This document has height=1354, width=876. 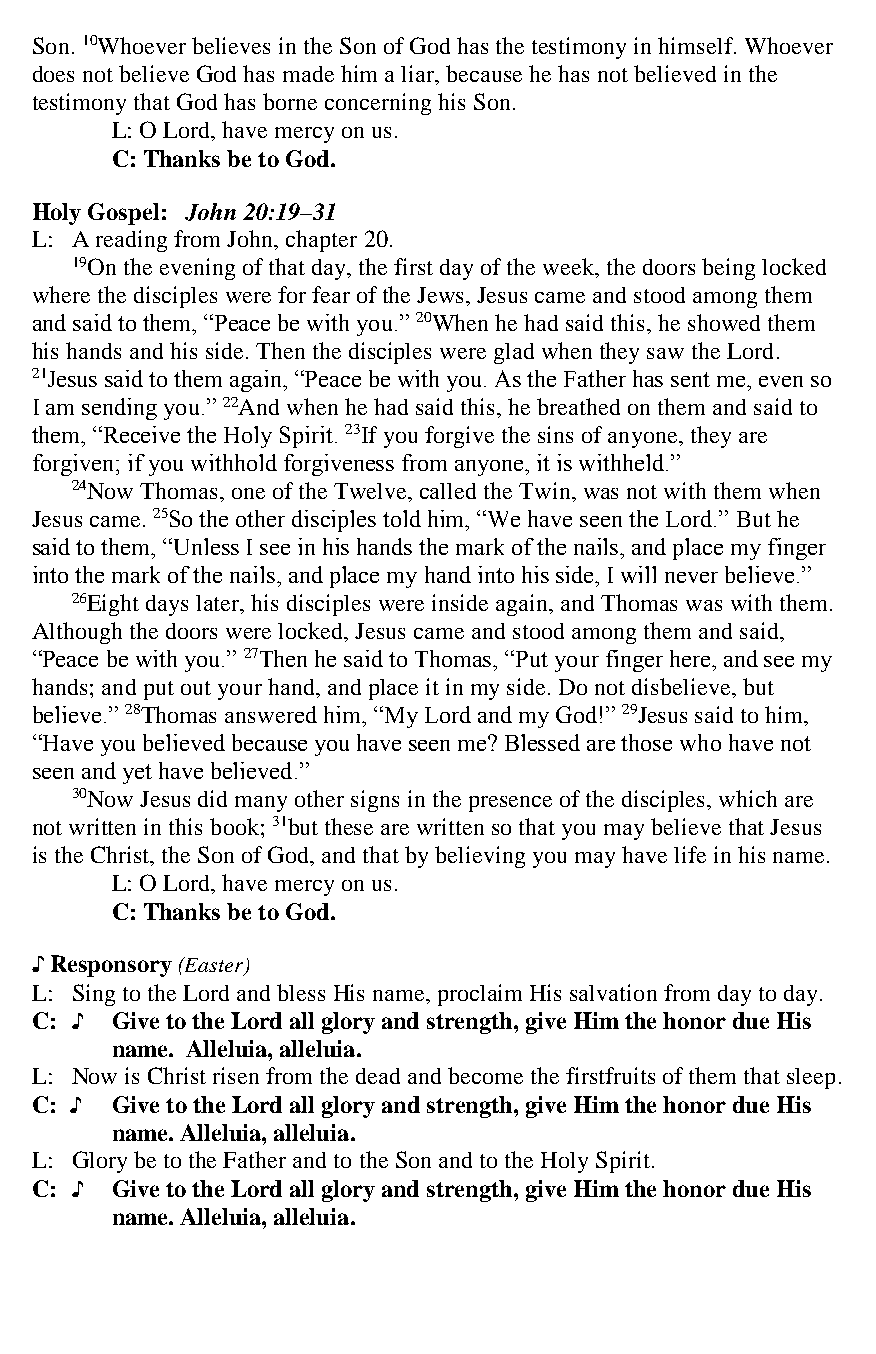 I want to click on Unless, so click(x=205, y=546).
